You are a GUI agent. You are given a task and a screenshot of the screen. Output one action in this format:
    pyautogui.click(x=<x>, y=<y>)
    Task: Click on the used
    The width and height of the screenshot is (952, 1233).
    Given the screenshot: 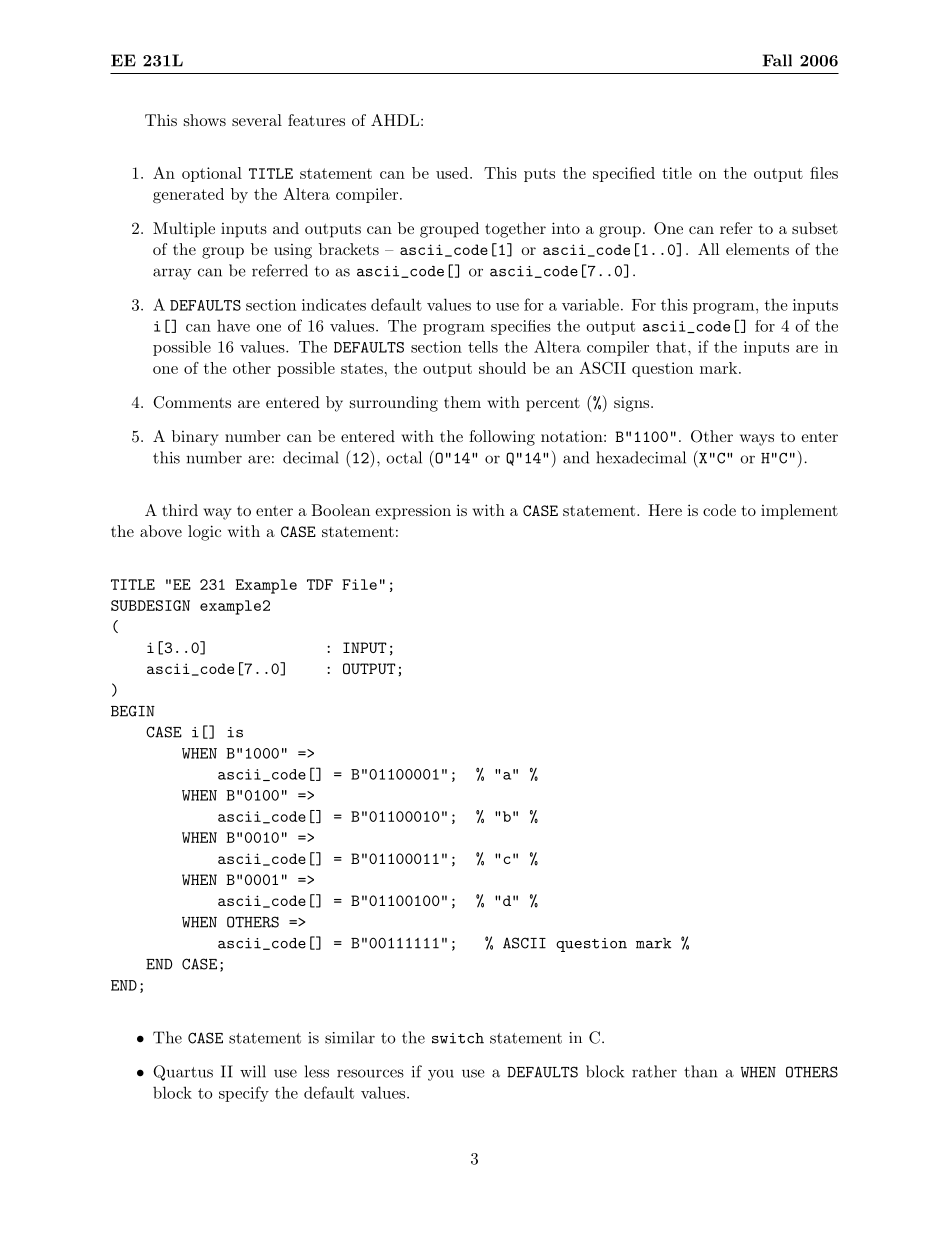 What is the action you would take?
    pyautogui.click(x=453, y=173)
